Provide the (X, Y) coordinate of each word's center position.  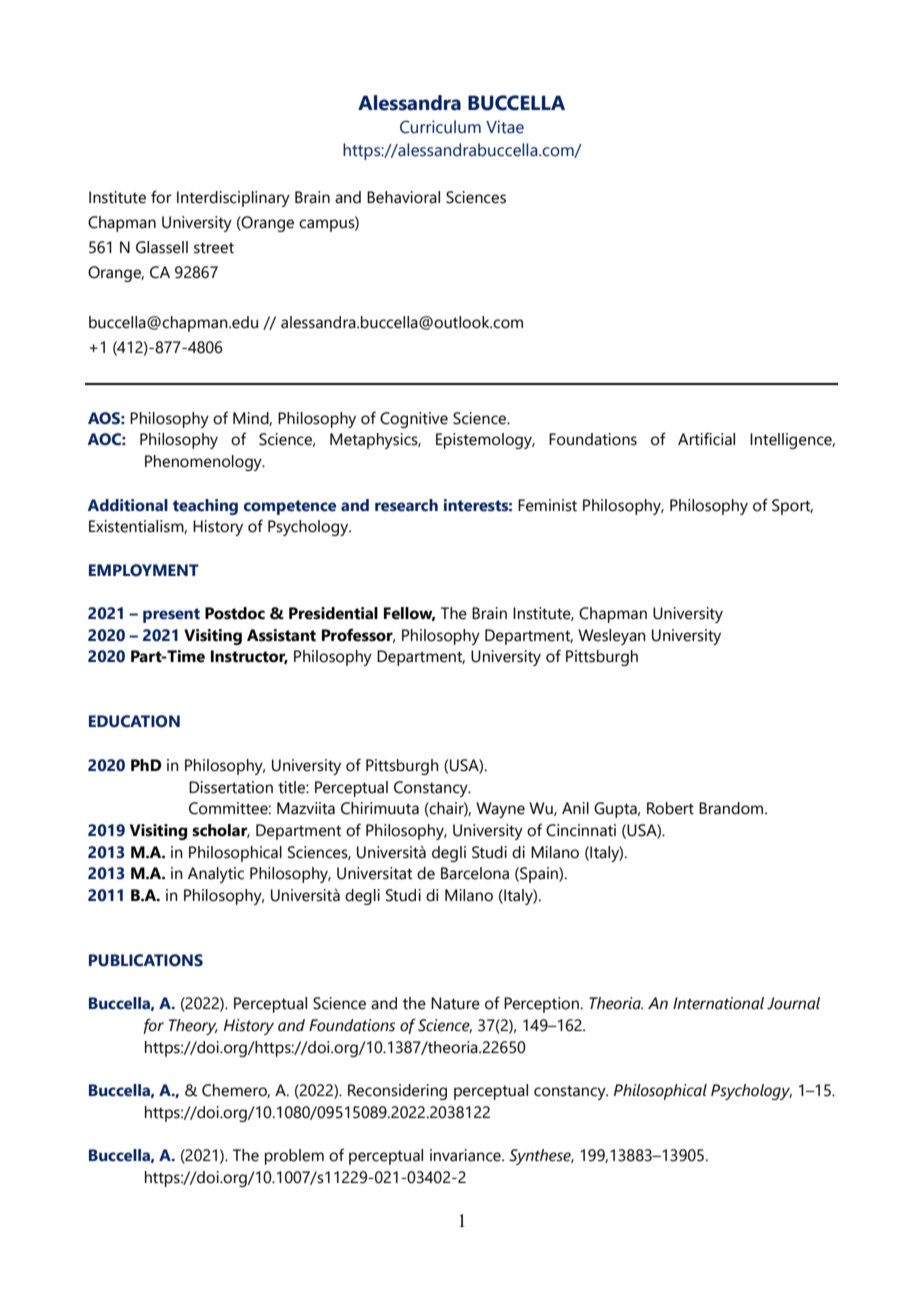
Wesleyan (612, 637)
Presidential (333, 613)
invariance (466, 1155)
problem (294, 1157)
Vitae (505, 127)
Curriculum (440, 127)
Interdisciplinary (233, 199)
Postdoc (235, 613)
